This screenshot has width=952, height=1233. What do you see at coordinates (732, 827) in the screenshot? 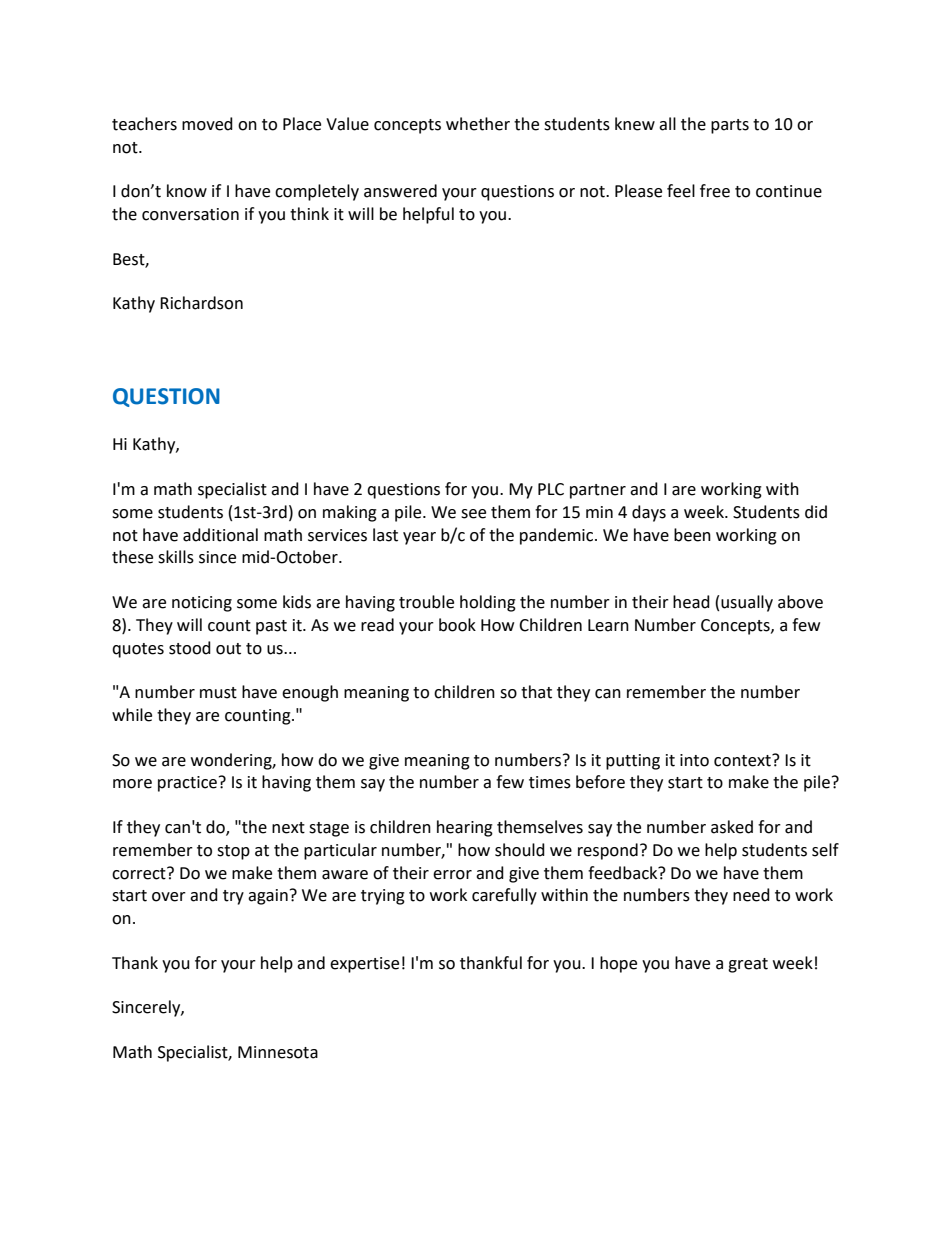
I see `asked` at bounding box center [732, 827].
